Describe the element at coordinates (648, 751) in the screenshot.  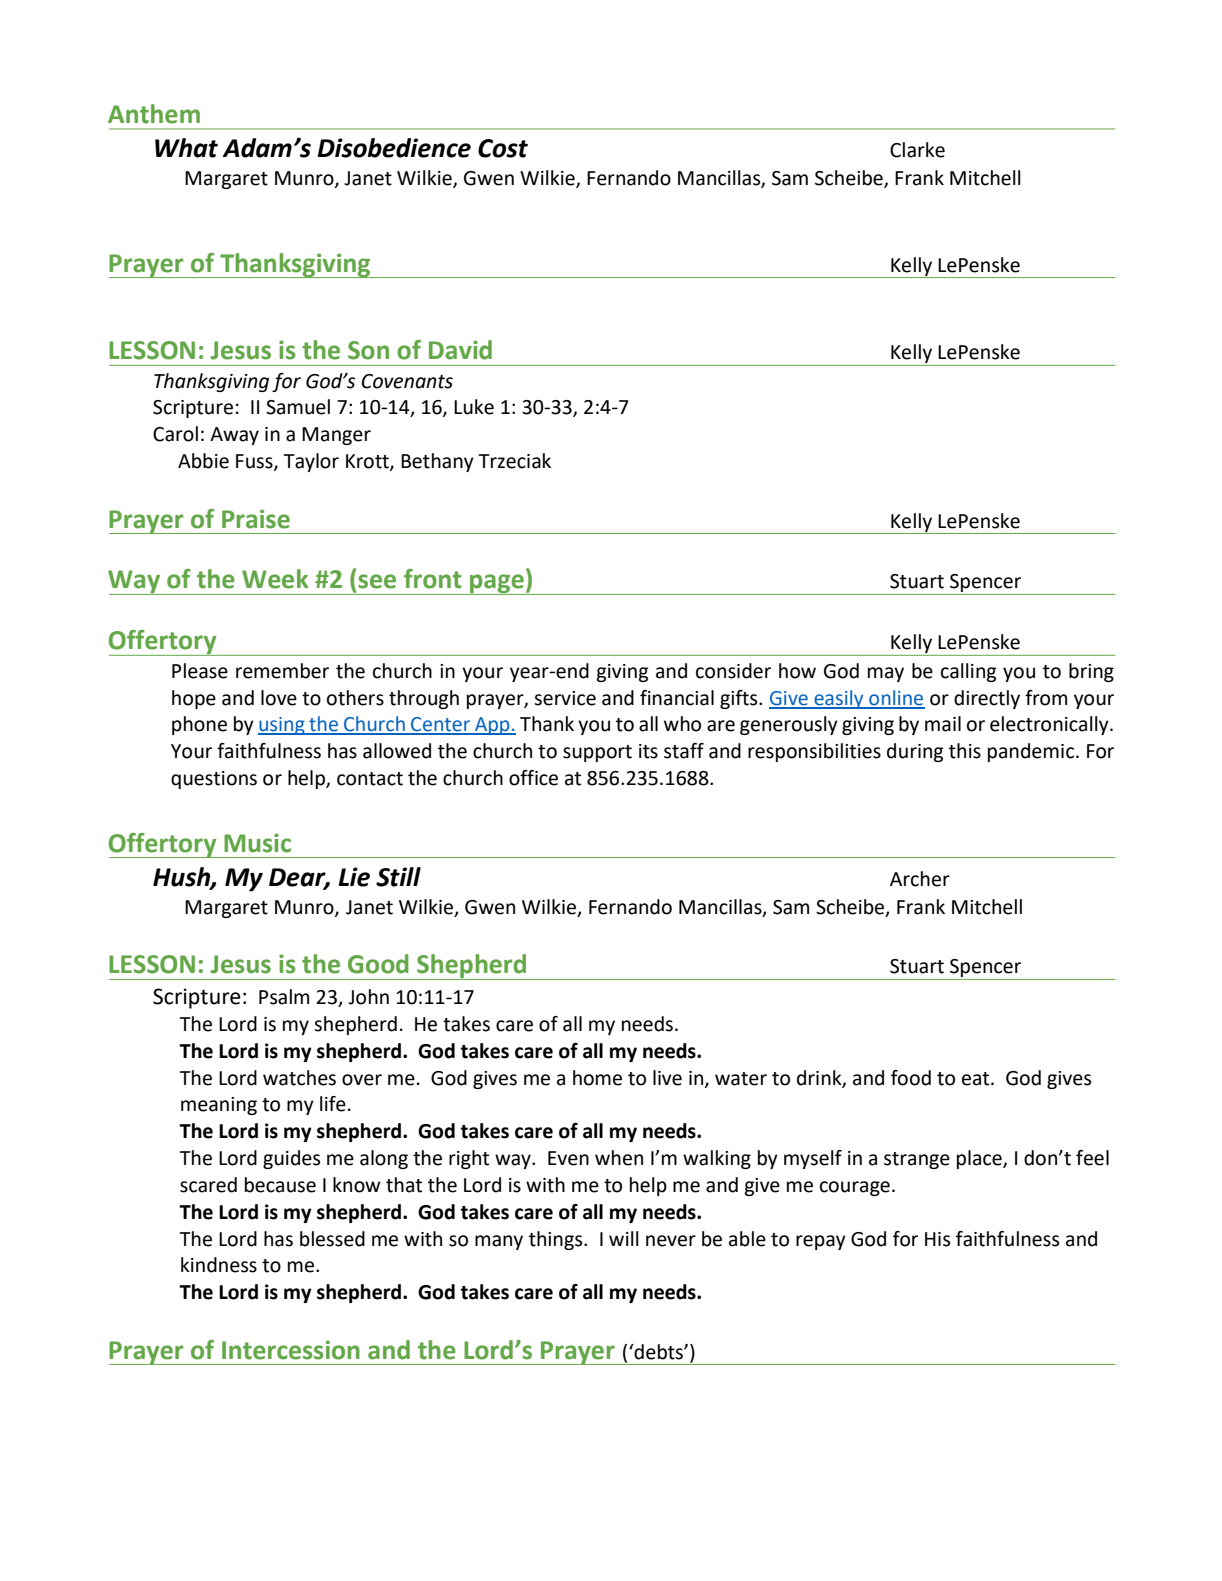
I see `its` at that location.
